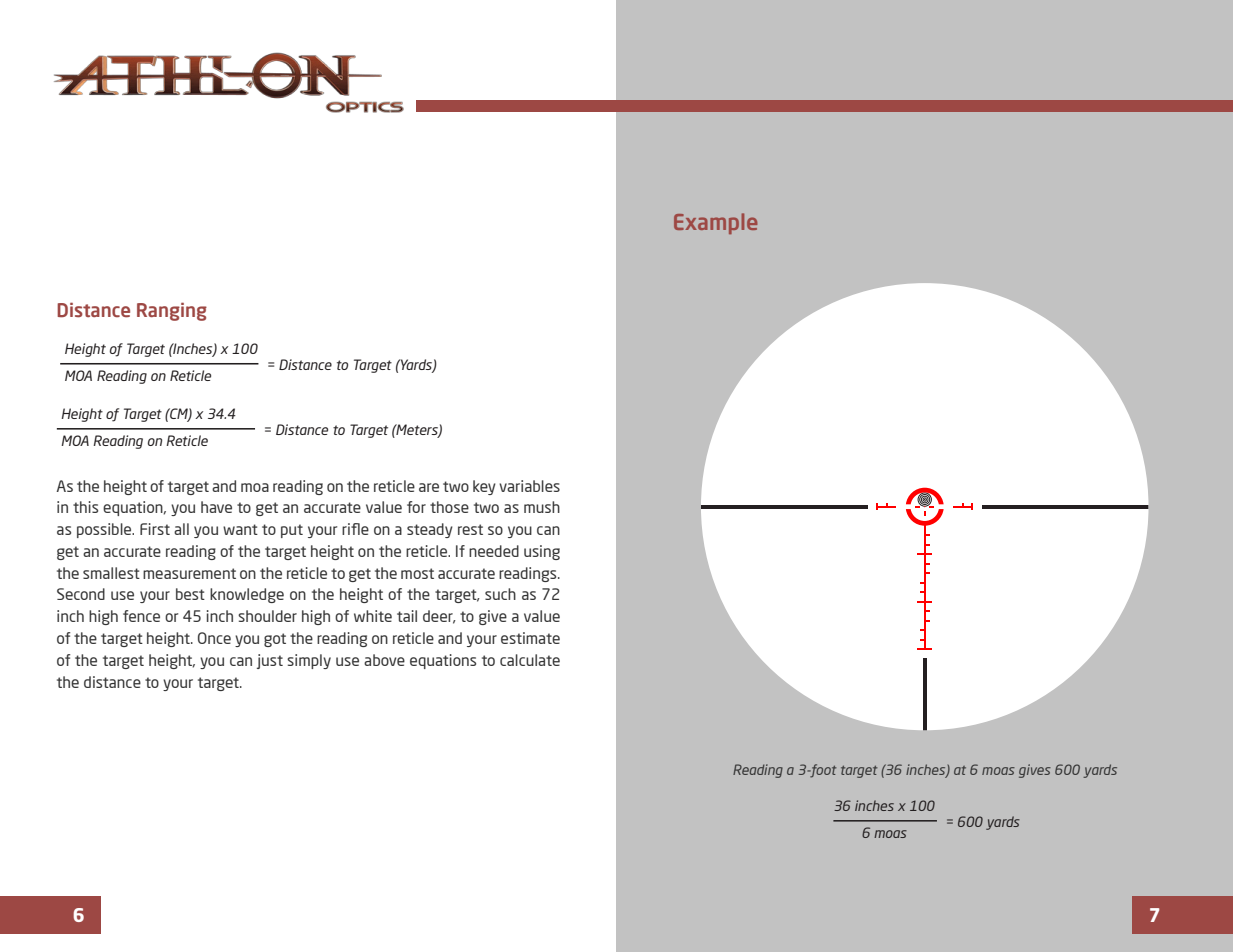 The image size is (1233, 952). Describe the element at coordinates (416, 507) in the screenshot. I see `for` at that location.
